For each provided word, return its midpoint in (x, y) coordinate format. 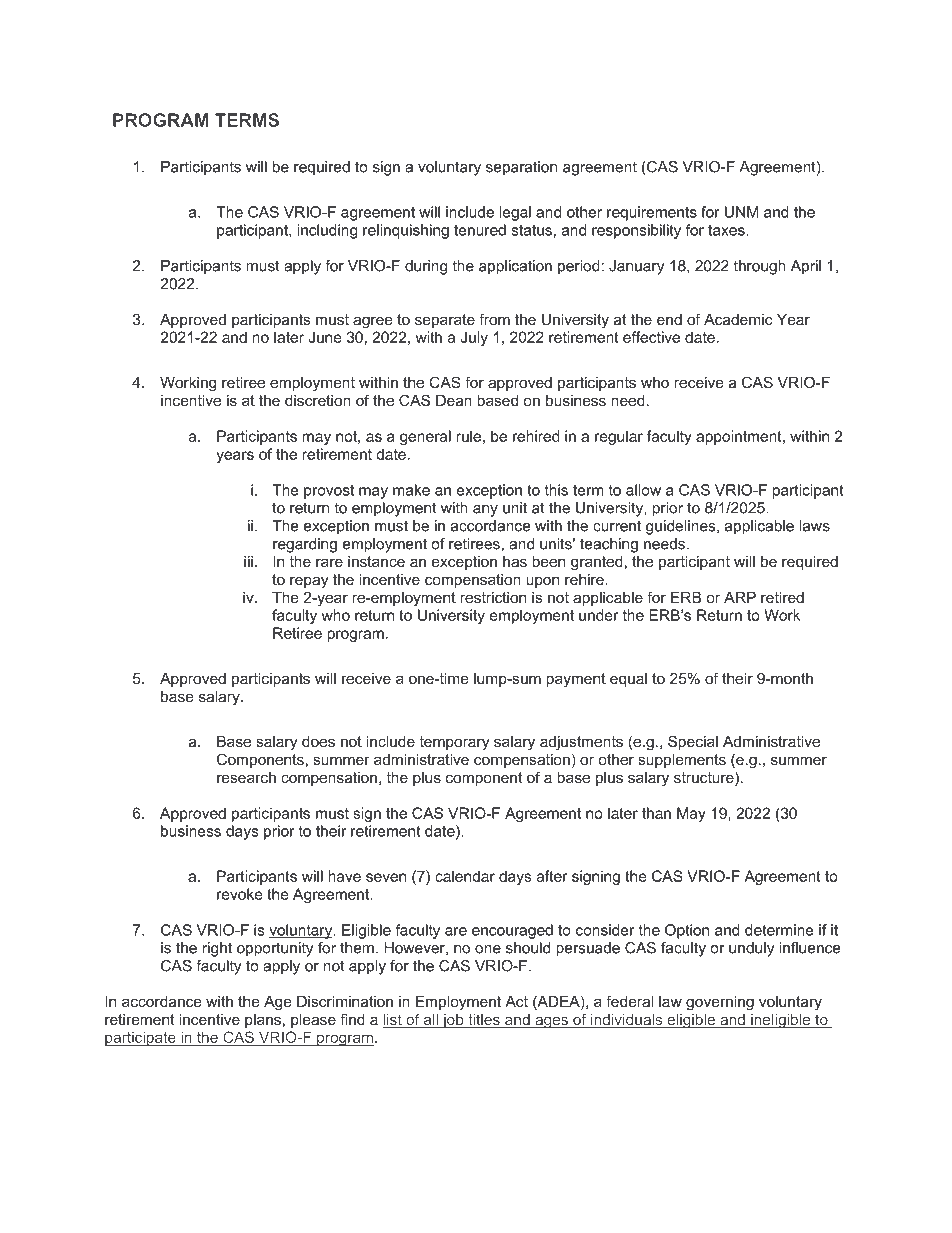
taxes (727, 230)
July (474, 338)
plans (263, 1021)
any (485, 511)
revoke (240, 894)
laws (814, 526)
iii (248, 561)
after (552, 876)
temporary (454, 743)
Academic (738, 319)
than (656, 813)
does (318, 741)
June (325, 337)
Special (693, 742)
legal (515, 213)
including (327, 231)
